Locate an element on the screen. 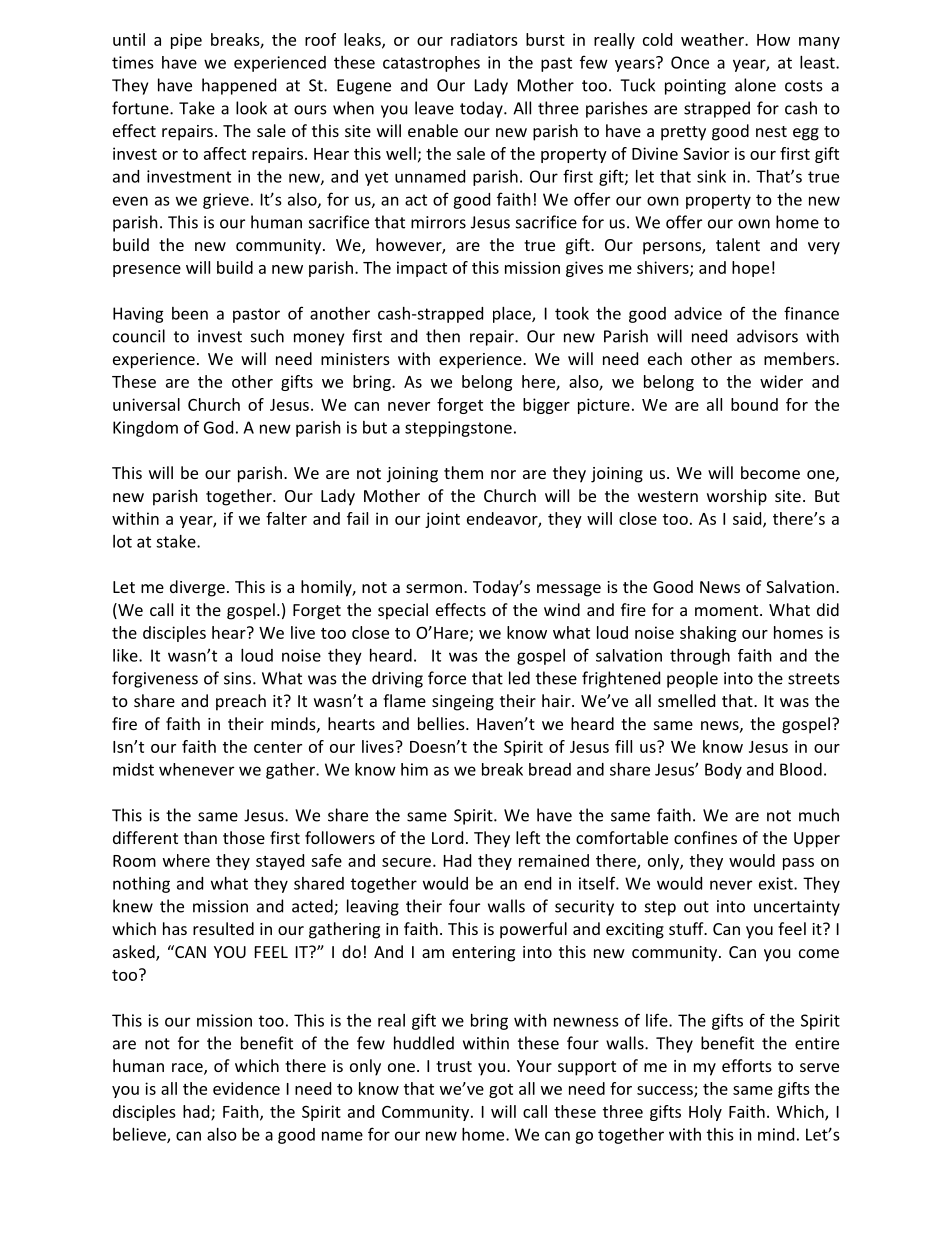 This screenshot has height=1233, width=952. got is located at coordinates (501, 1091).
